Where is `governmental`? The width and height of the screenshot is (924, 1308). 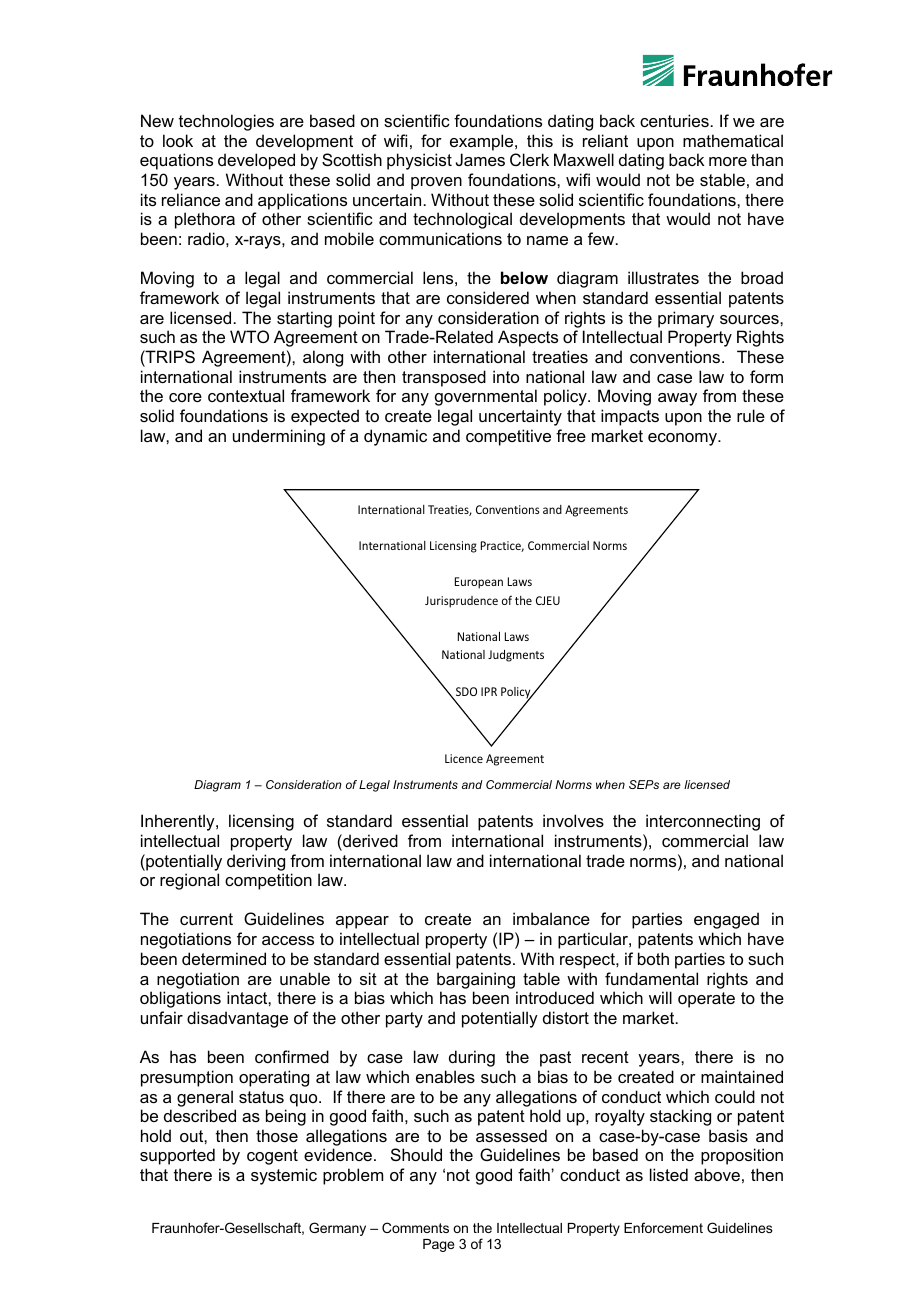
governmental is located at coordinates (486, 397).
